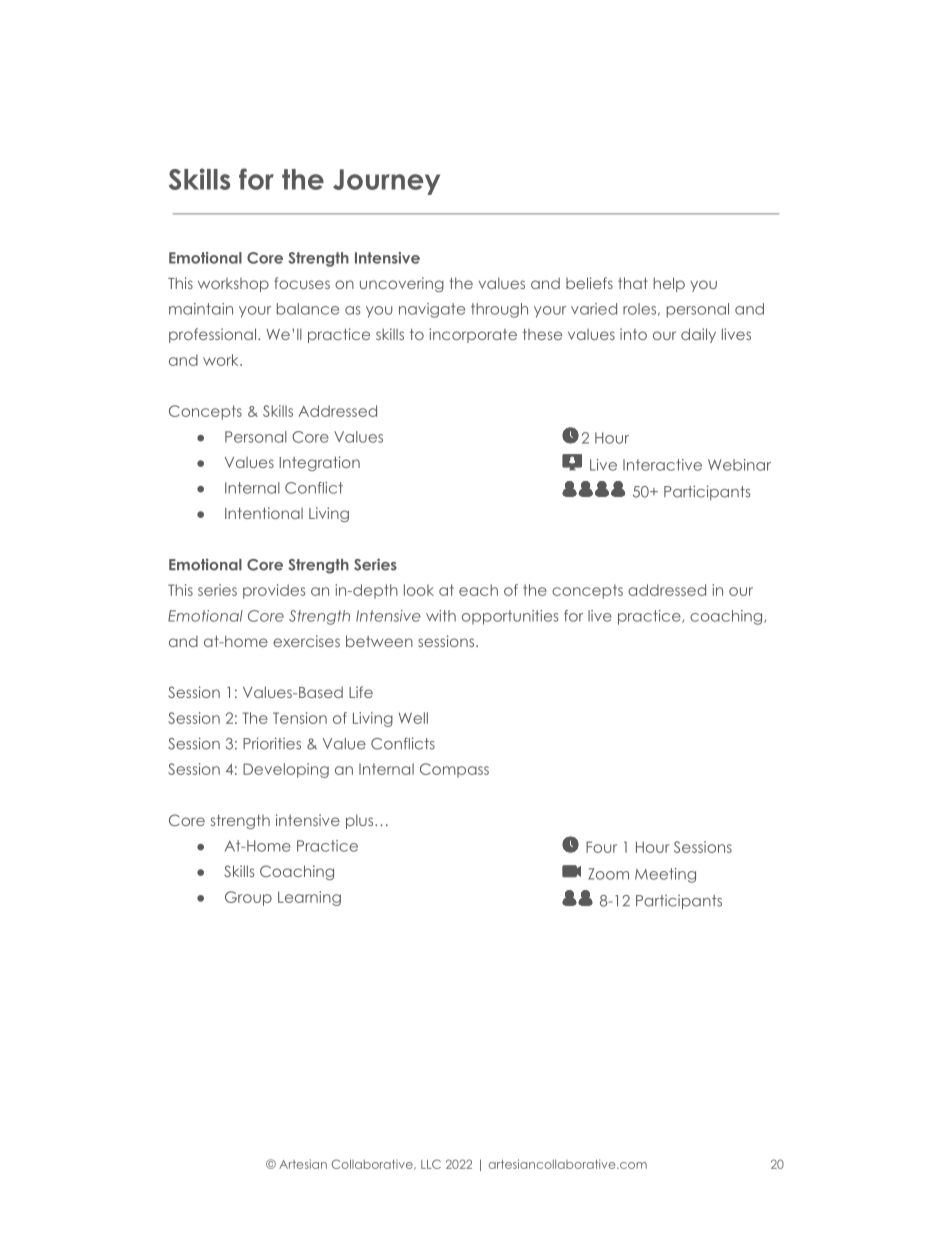 The image size is (952, 1233). Describe the element at coordinates (669, 284) in the page. I see `help` at that location.
